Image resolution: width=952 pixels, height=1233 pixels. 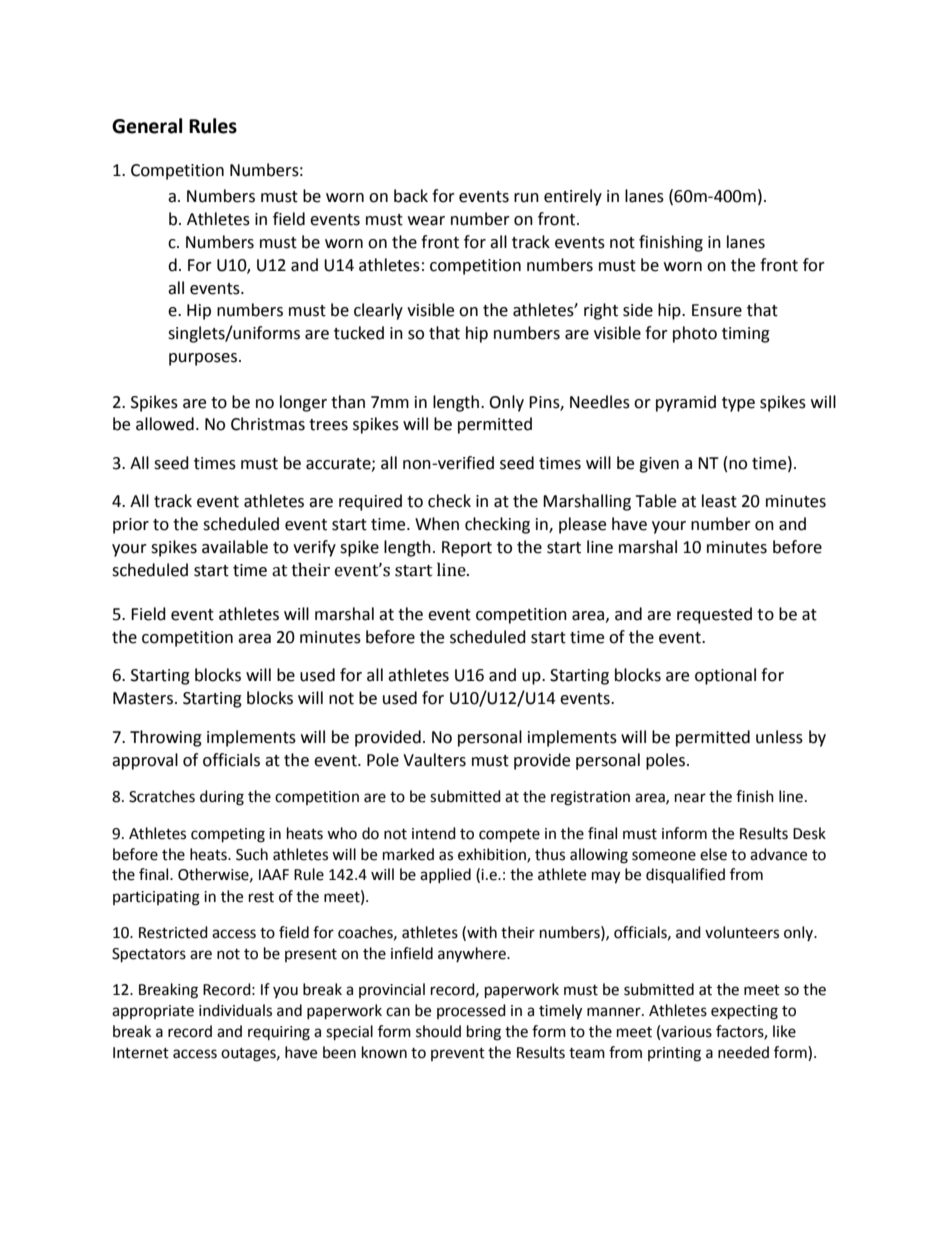 What do you see at coordinates (166, 738) in the screenshot?
I see `Throwing` at bounding box center [166, 738].
